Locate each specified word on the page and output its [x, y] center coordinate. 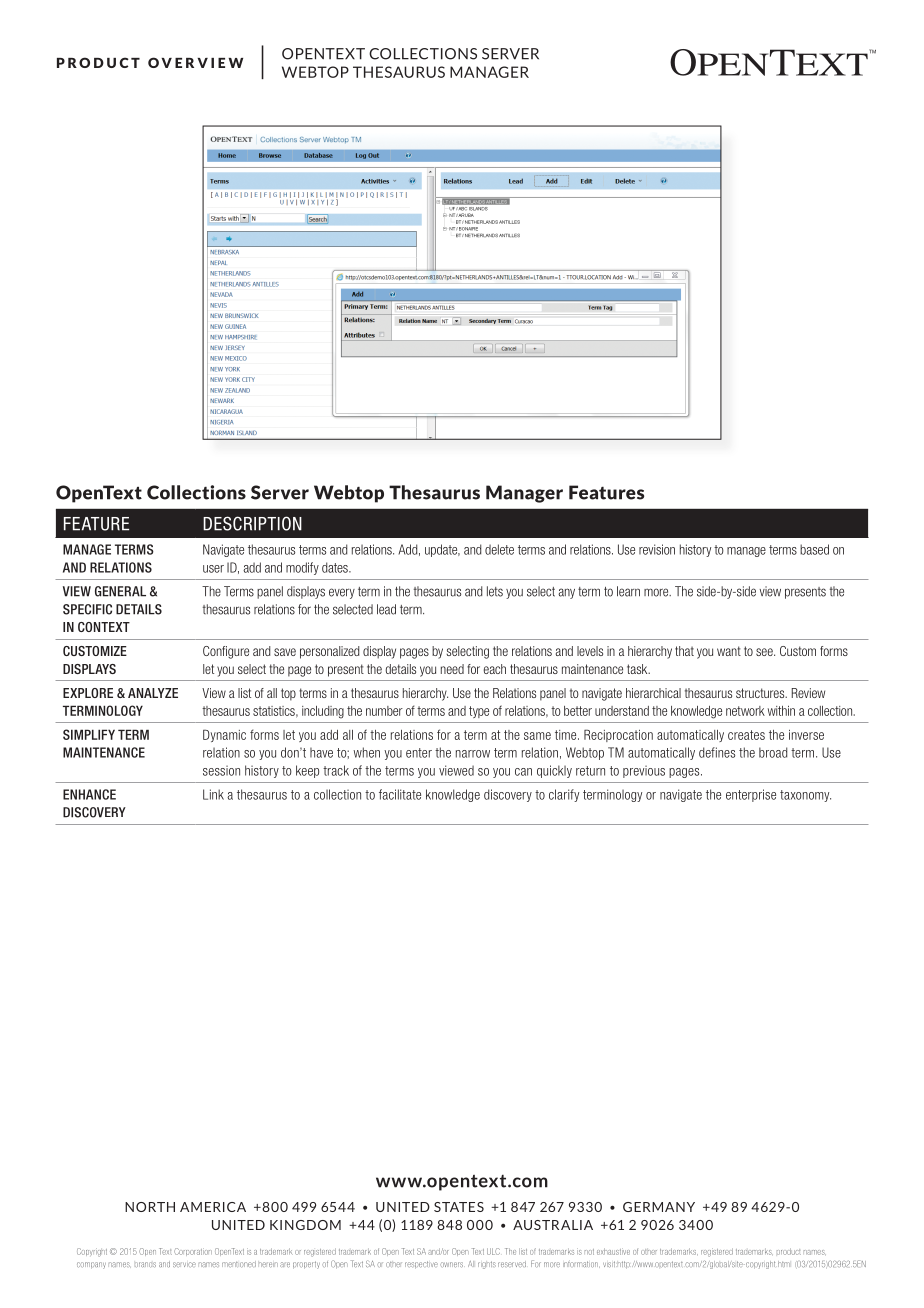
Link [213, 794]
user [213, 569]
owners [451, 1265]
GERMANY [659, 1207]
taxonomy [805, 796]
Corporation [193, 1252]
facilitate [400, 794]
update [442, 550]
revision [657, 549]
